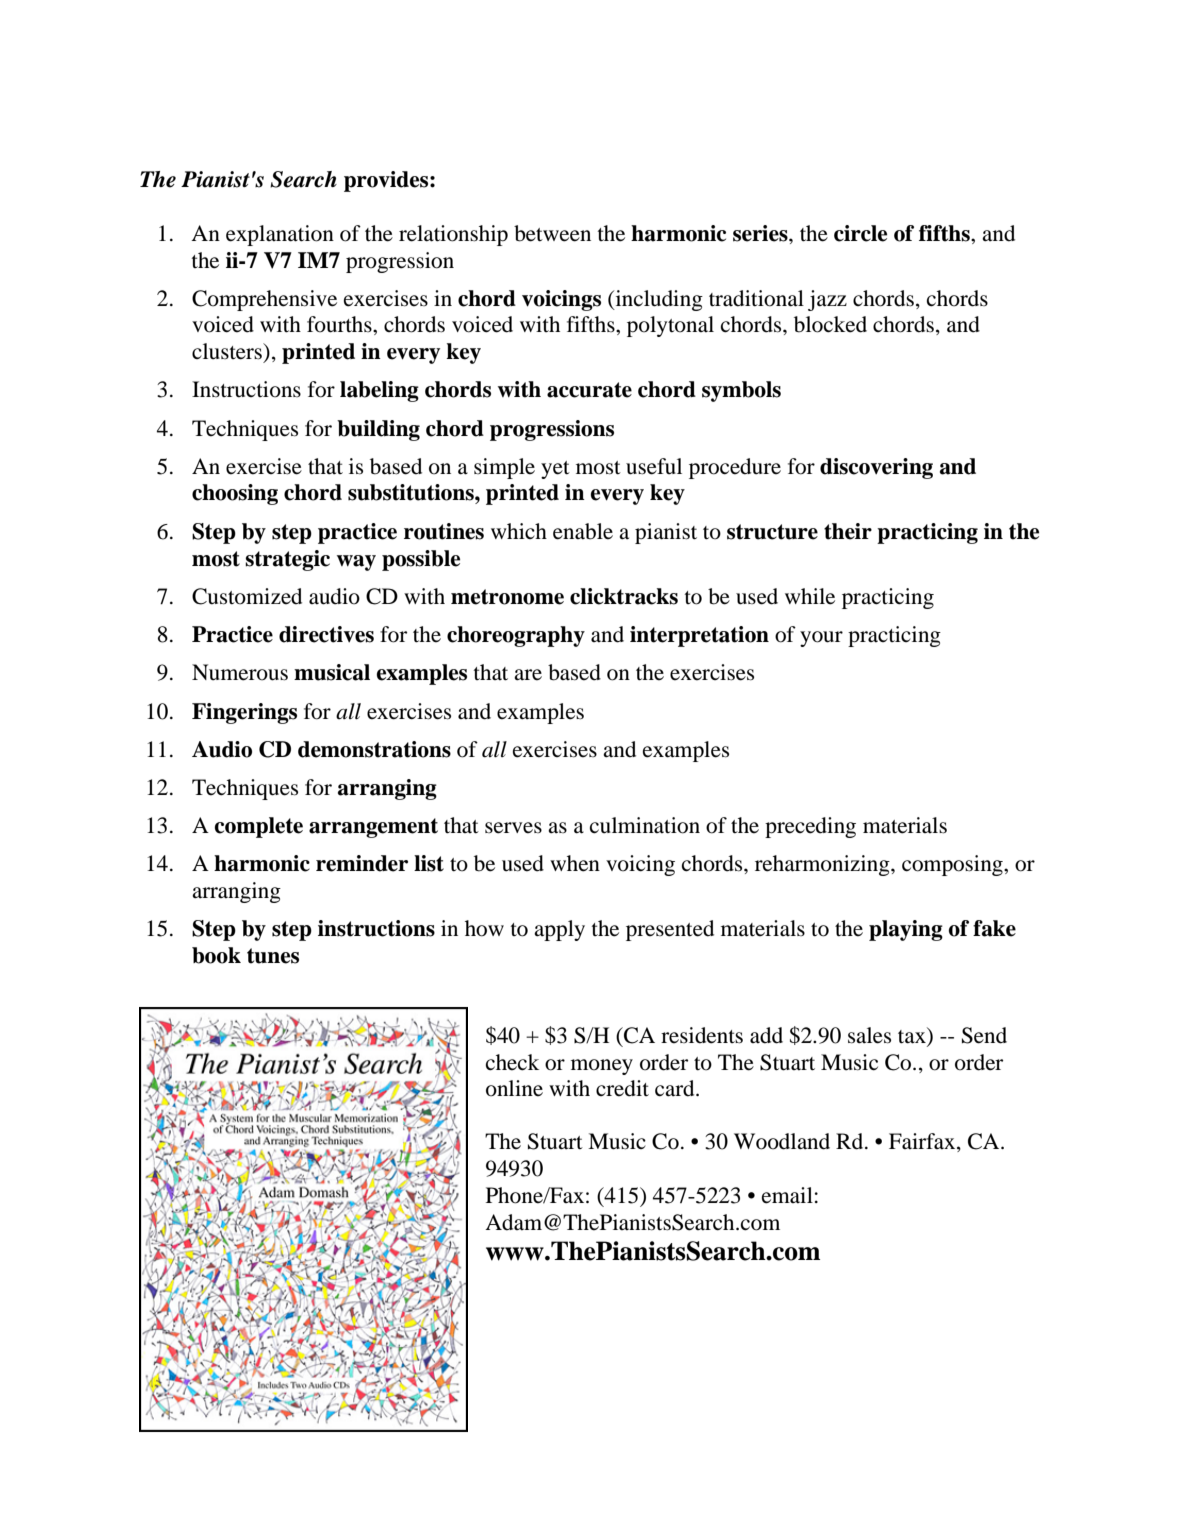  I want to click on preceding, so click(810, 827).
